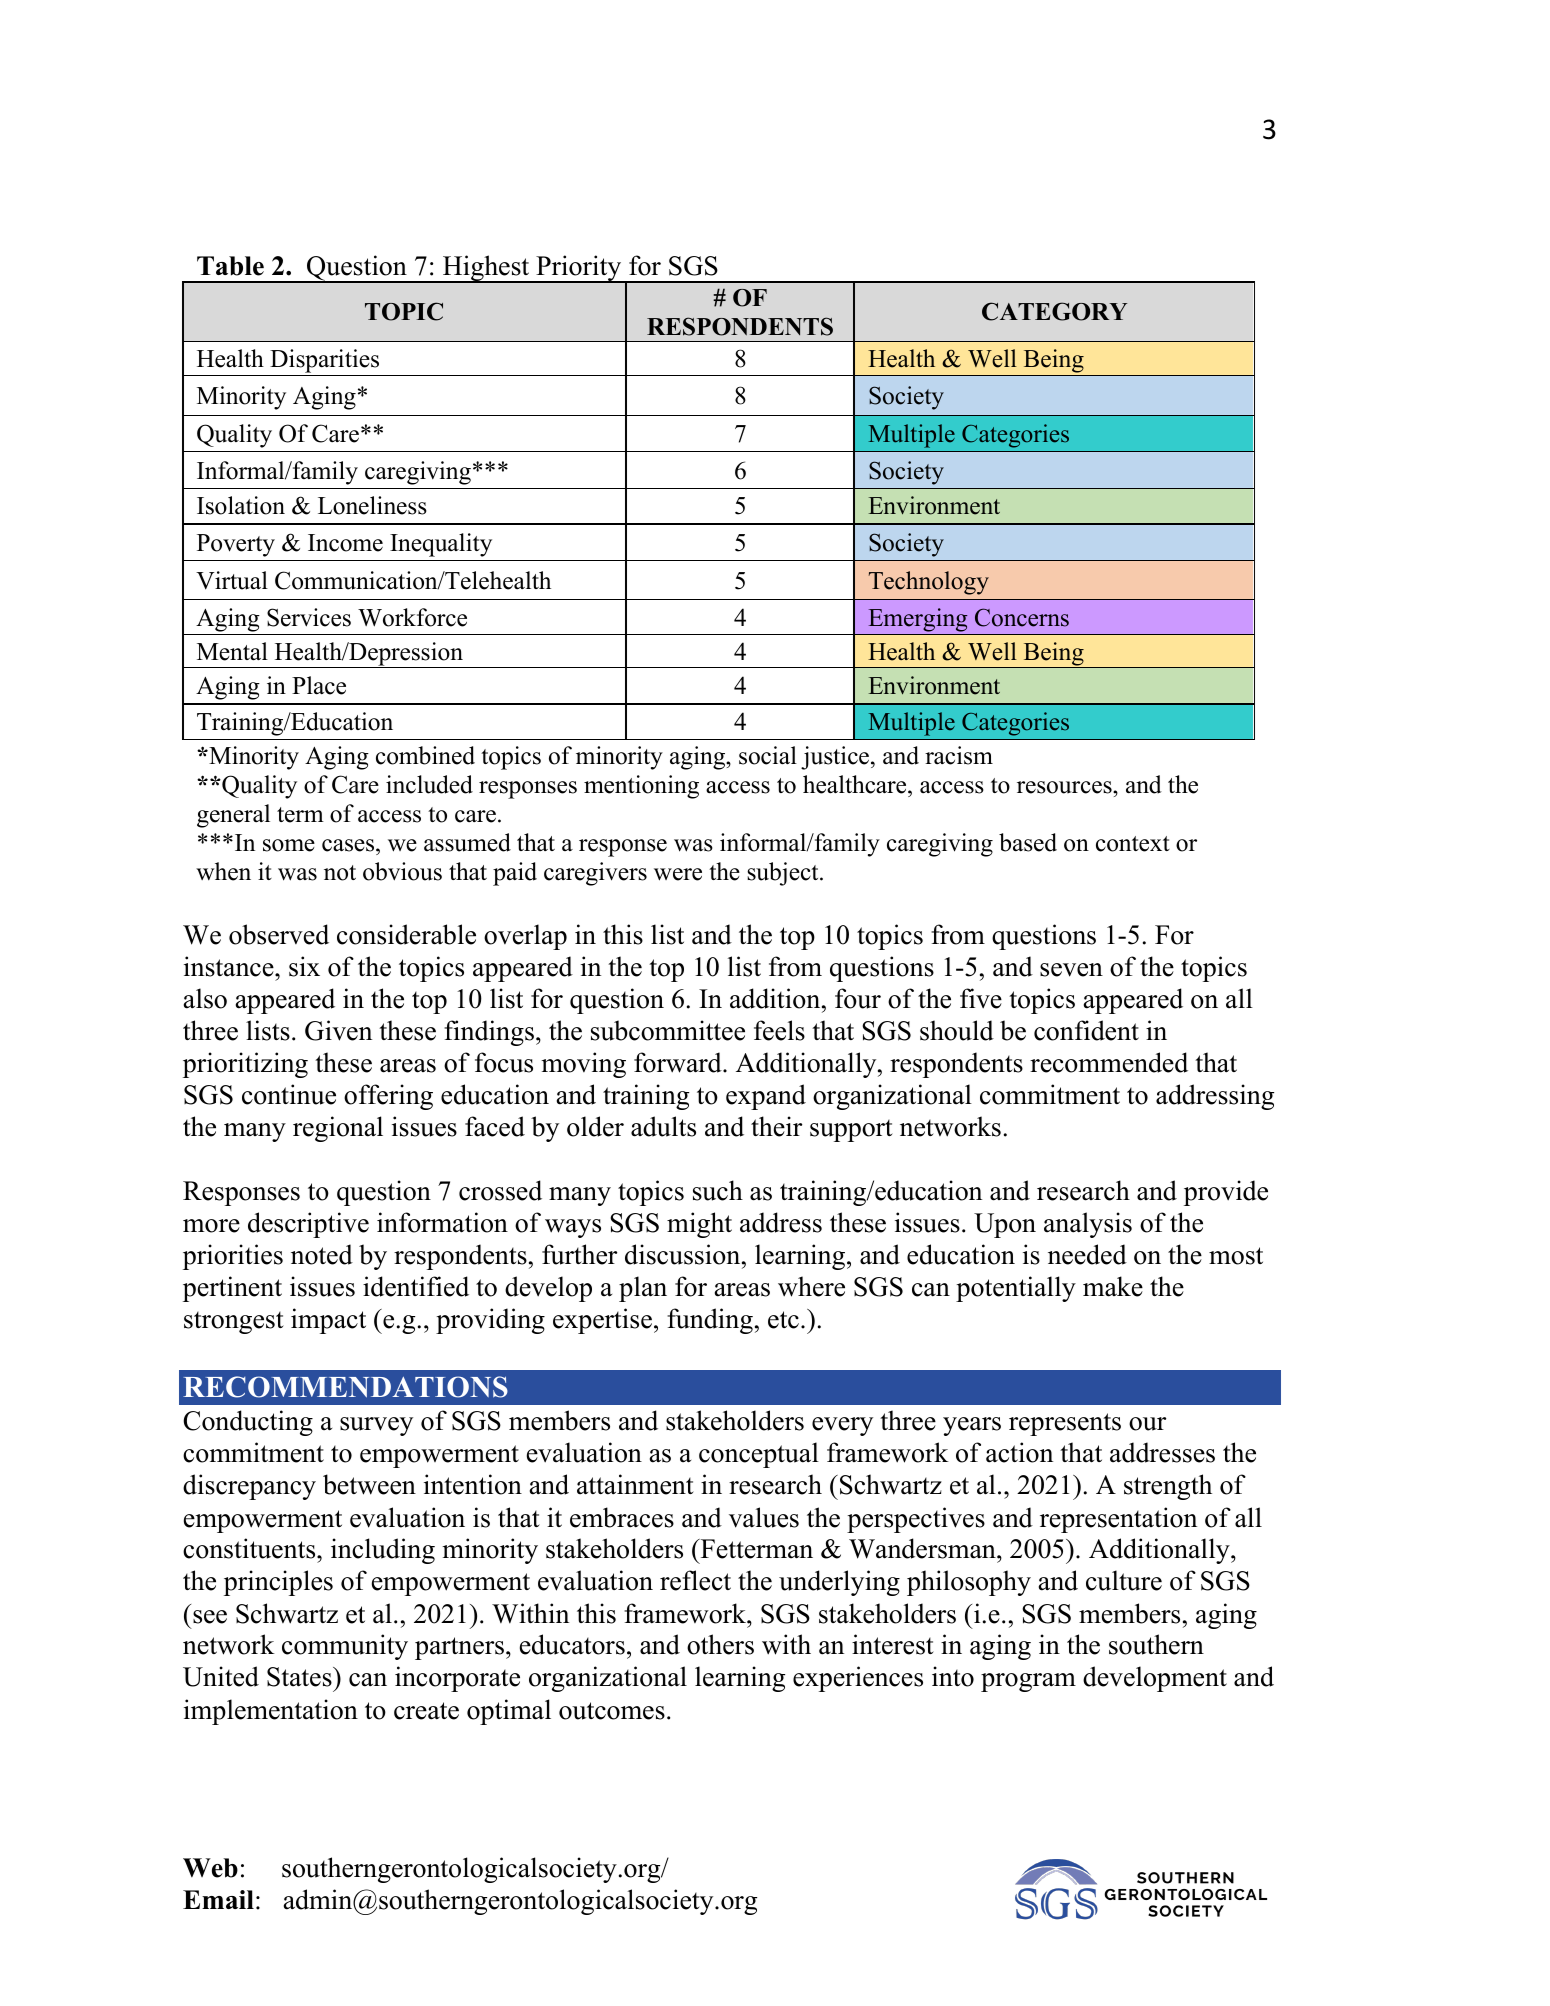 This screenshot has height=2006, width=1550. I want to click on noted, so click(322, 1254).
